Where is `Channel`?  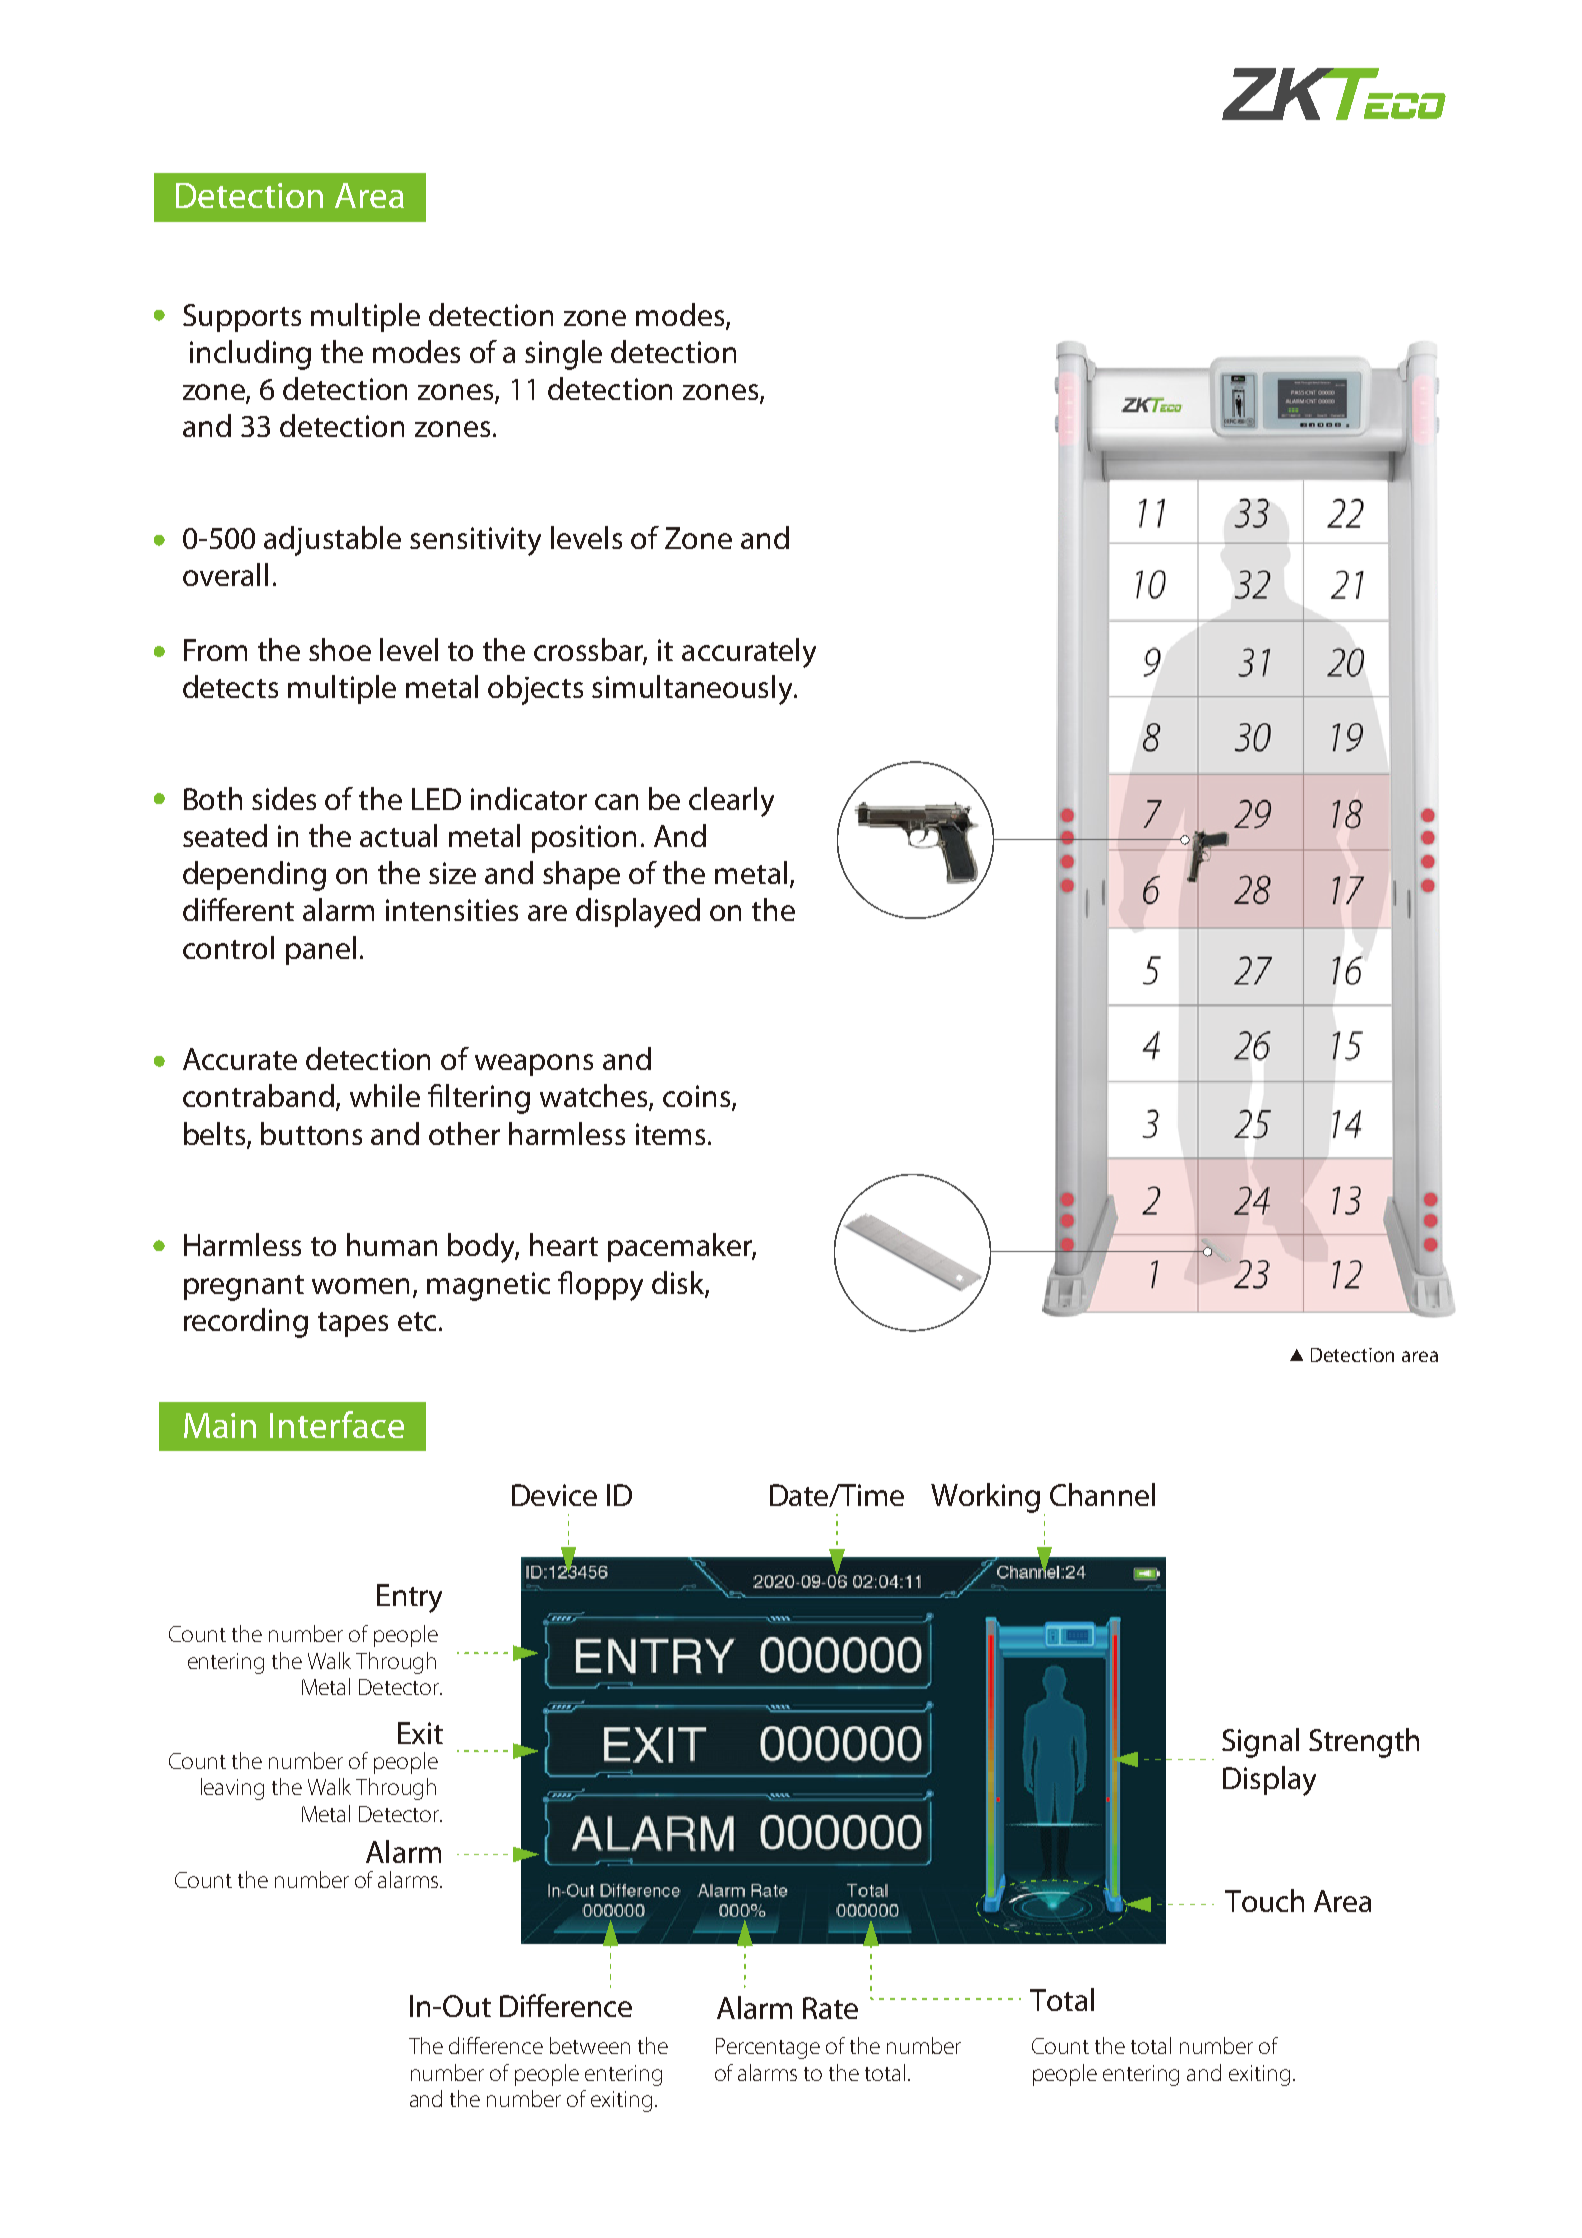
Channel is located at coordinates (1102, 1494).
